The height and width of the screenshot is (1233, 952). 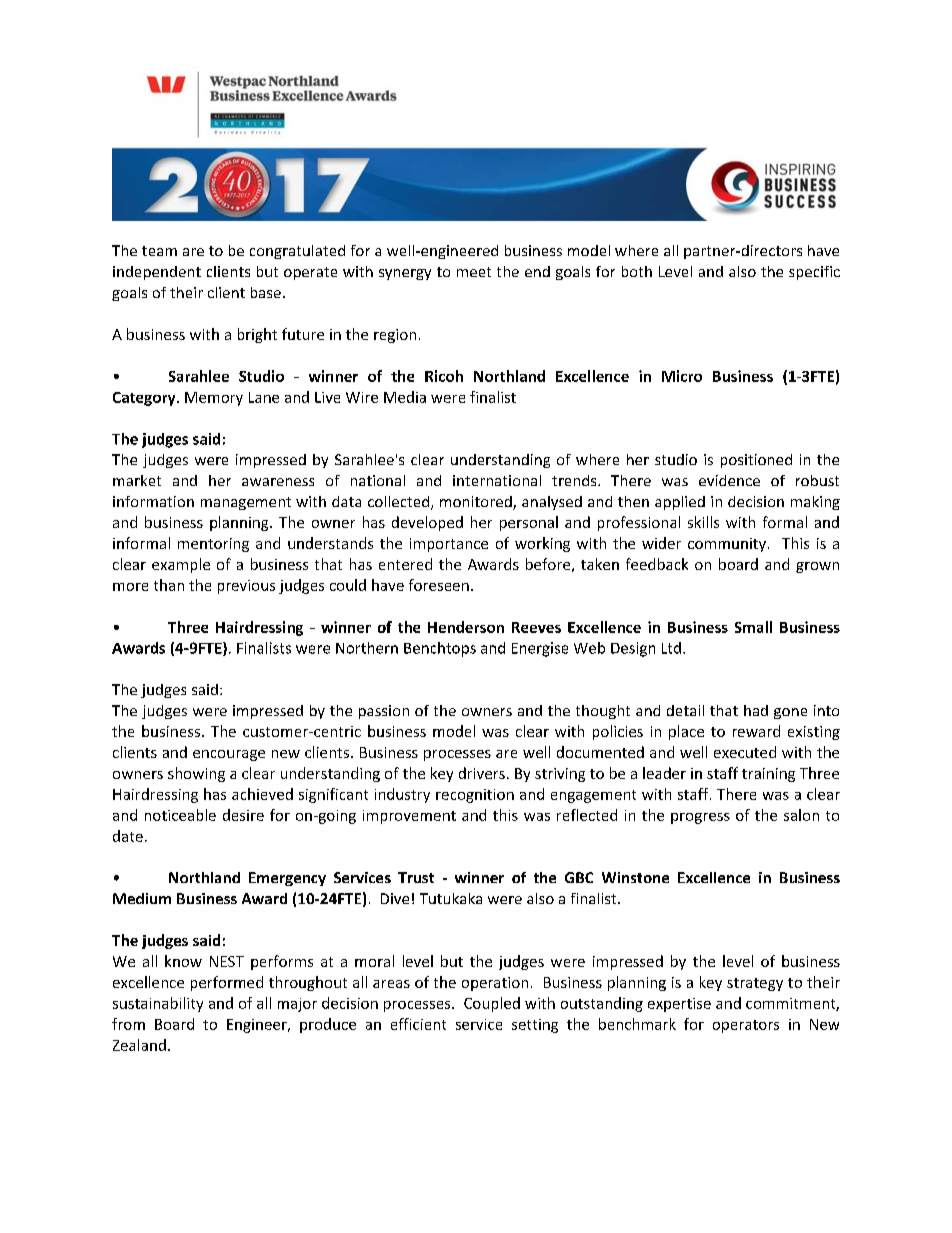 What do you see at coordinates (229, 755) in the screenshot?
I see `encourage` at bounding box center [229, 755].
